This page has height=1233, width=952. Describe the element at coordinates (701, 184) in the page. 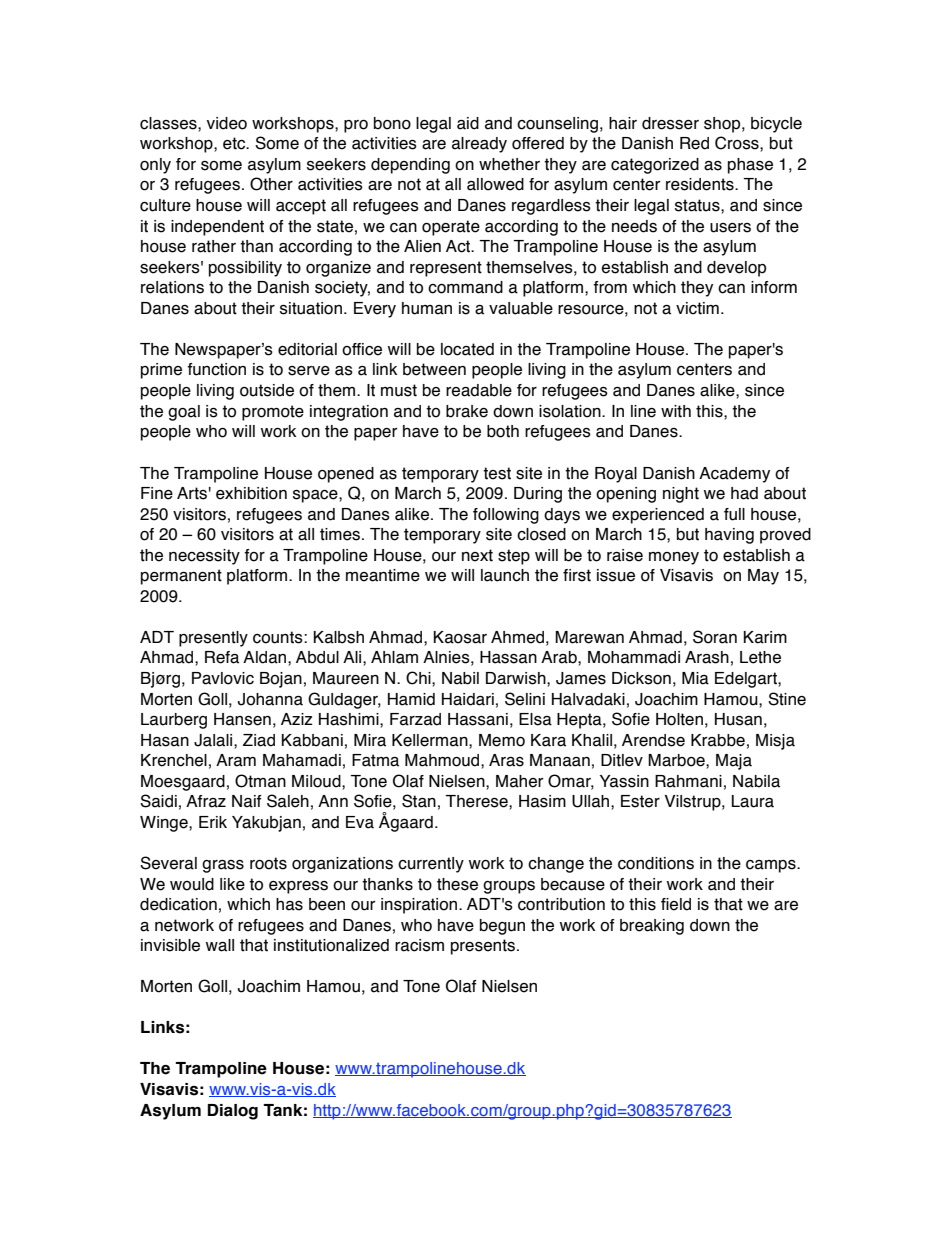

I see `residents` at that location.
